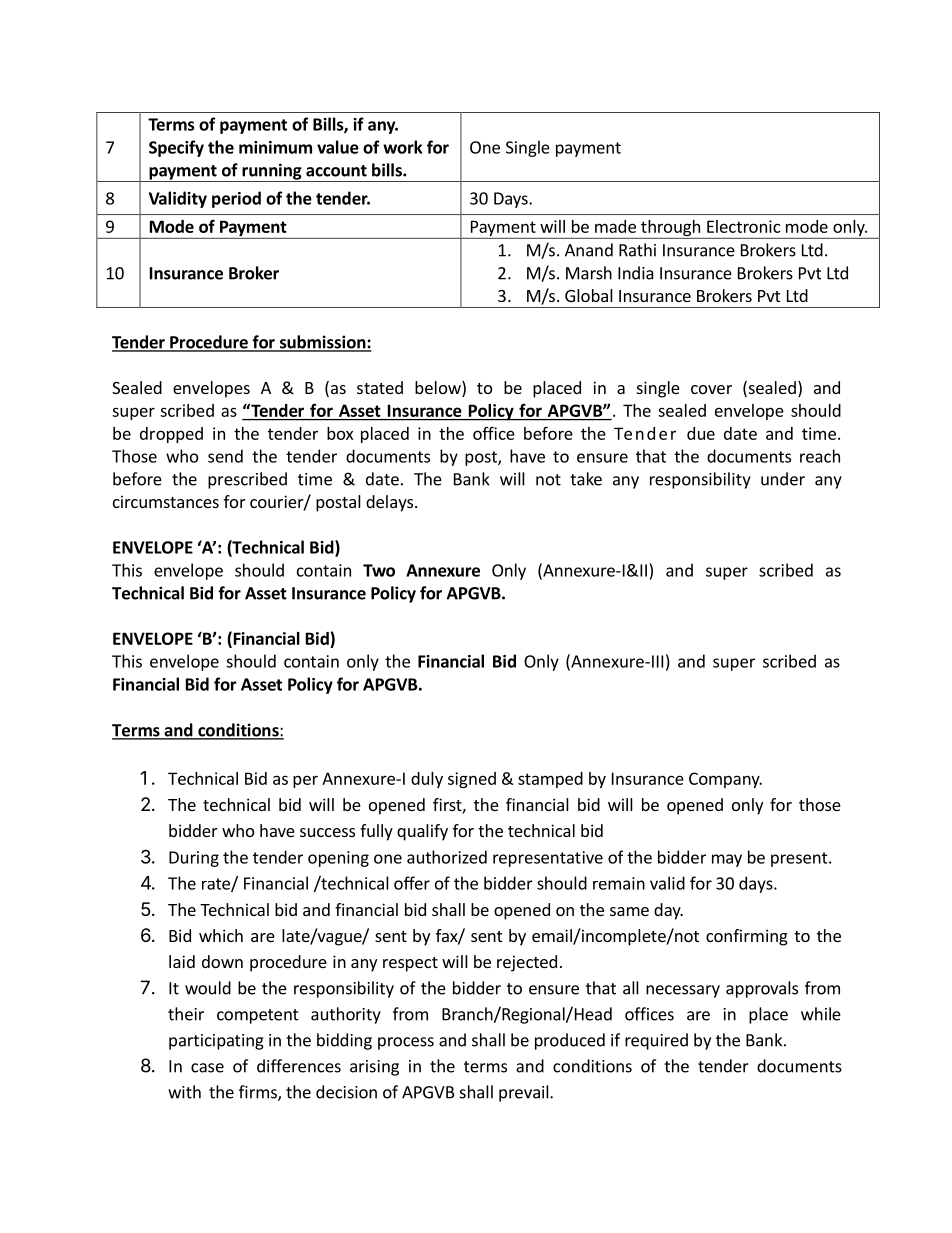 The height and width of the page is (1233, 952). Describe the element at coordinates (379, 570) in the page. I see `Two` at that location.
